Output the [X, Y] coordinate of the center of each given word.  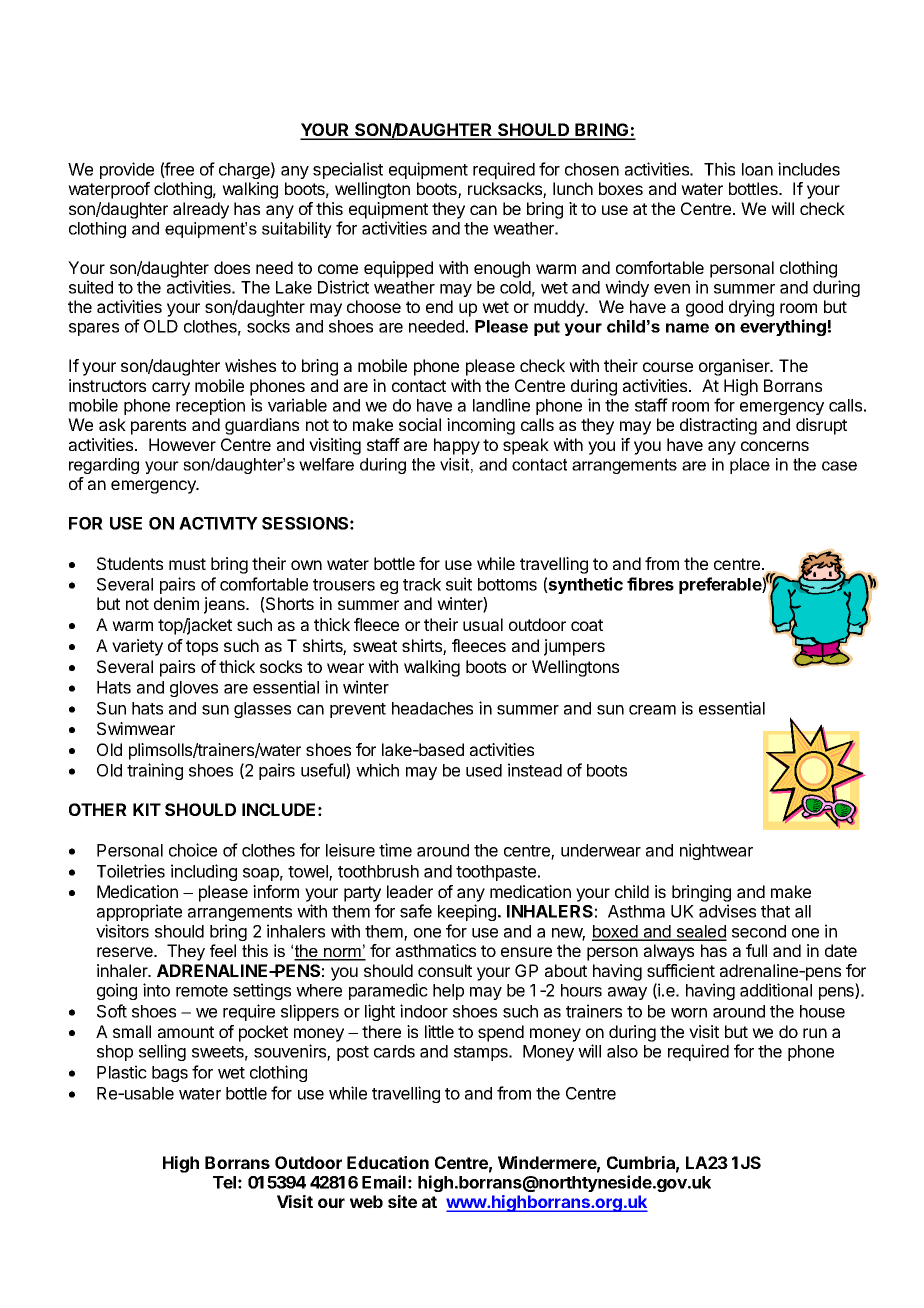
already [201, 210]
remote [202, 991]
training [155, 771]
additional [776, 990]
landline [501, 405]
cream [652, 710]
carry [171, 389]
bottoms [507, 584]
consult [445, 970]
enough [502, 269]
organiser [735, 367]
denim [176, 603]
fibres [650, 584]
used [484, 770]
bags [170, 1074]
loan [757, 169]
